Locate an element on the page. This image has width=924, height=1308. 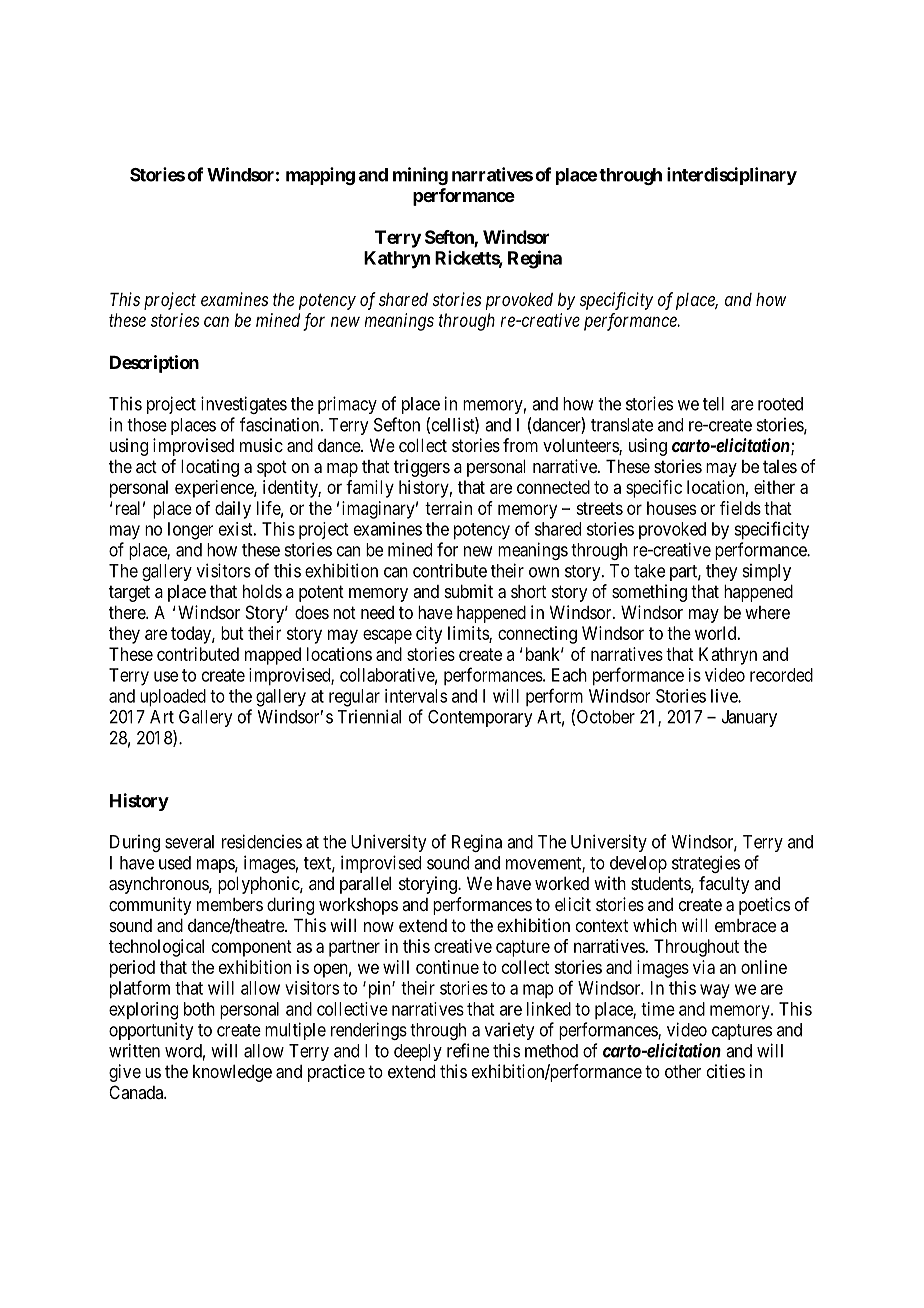
interdisciplinary is located at coordinates (732, 176).
